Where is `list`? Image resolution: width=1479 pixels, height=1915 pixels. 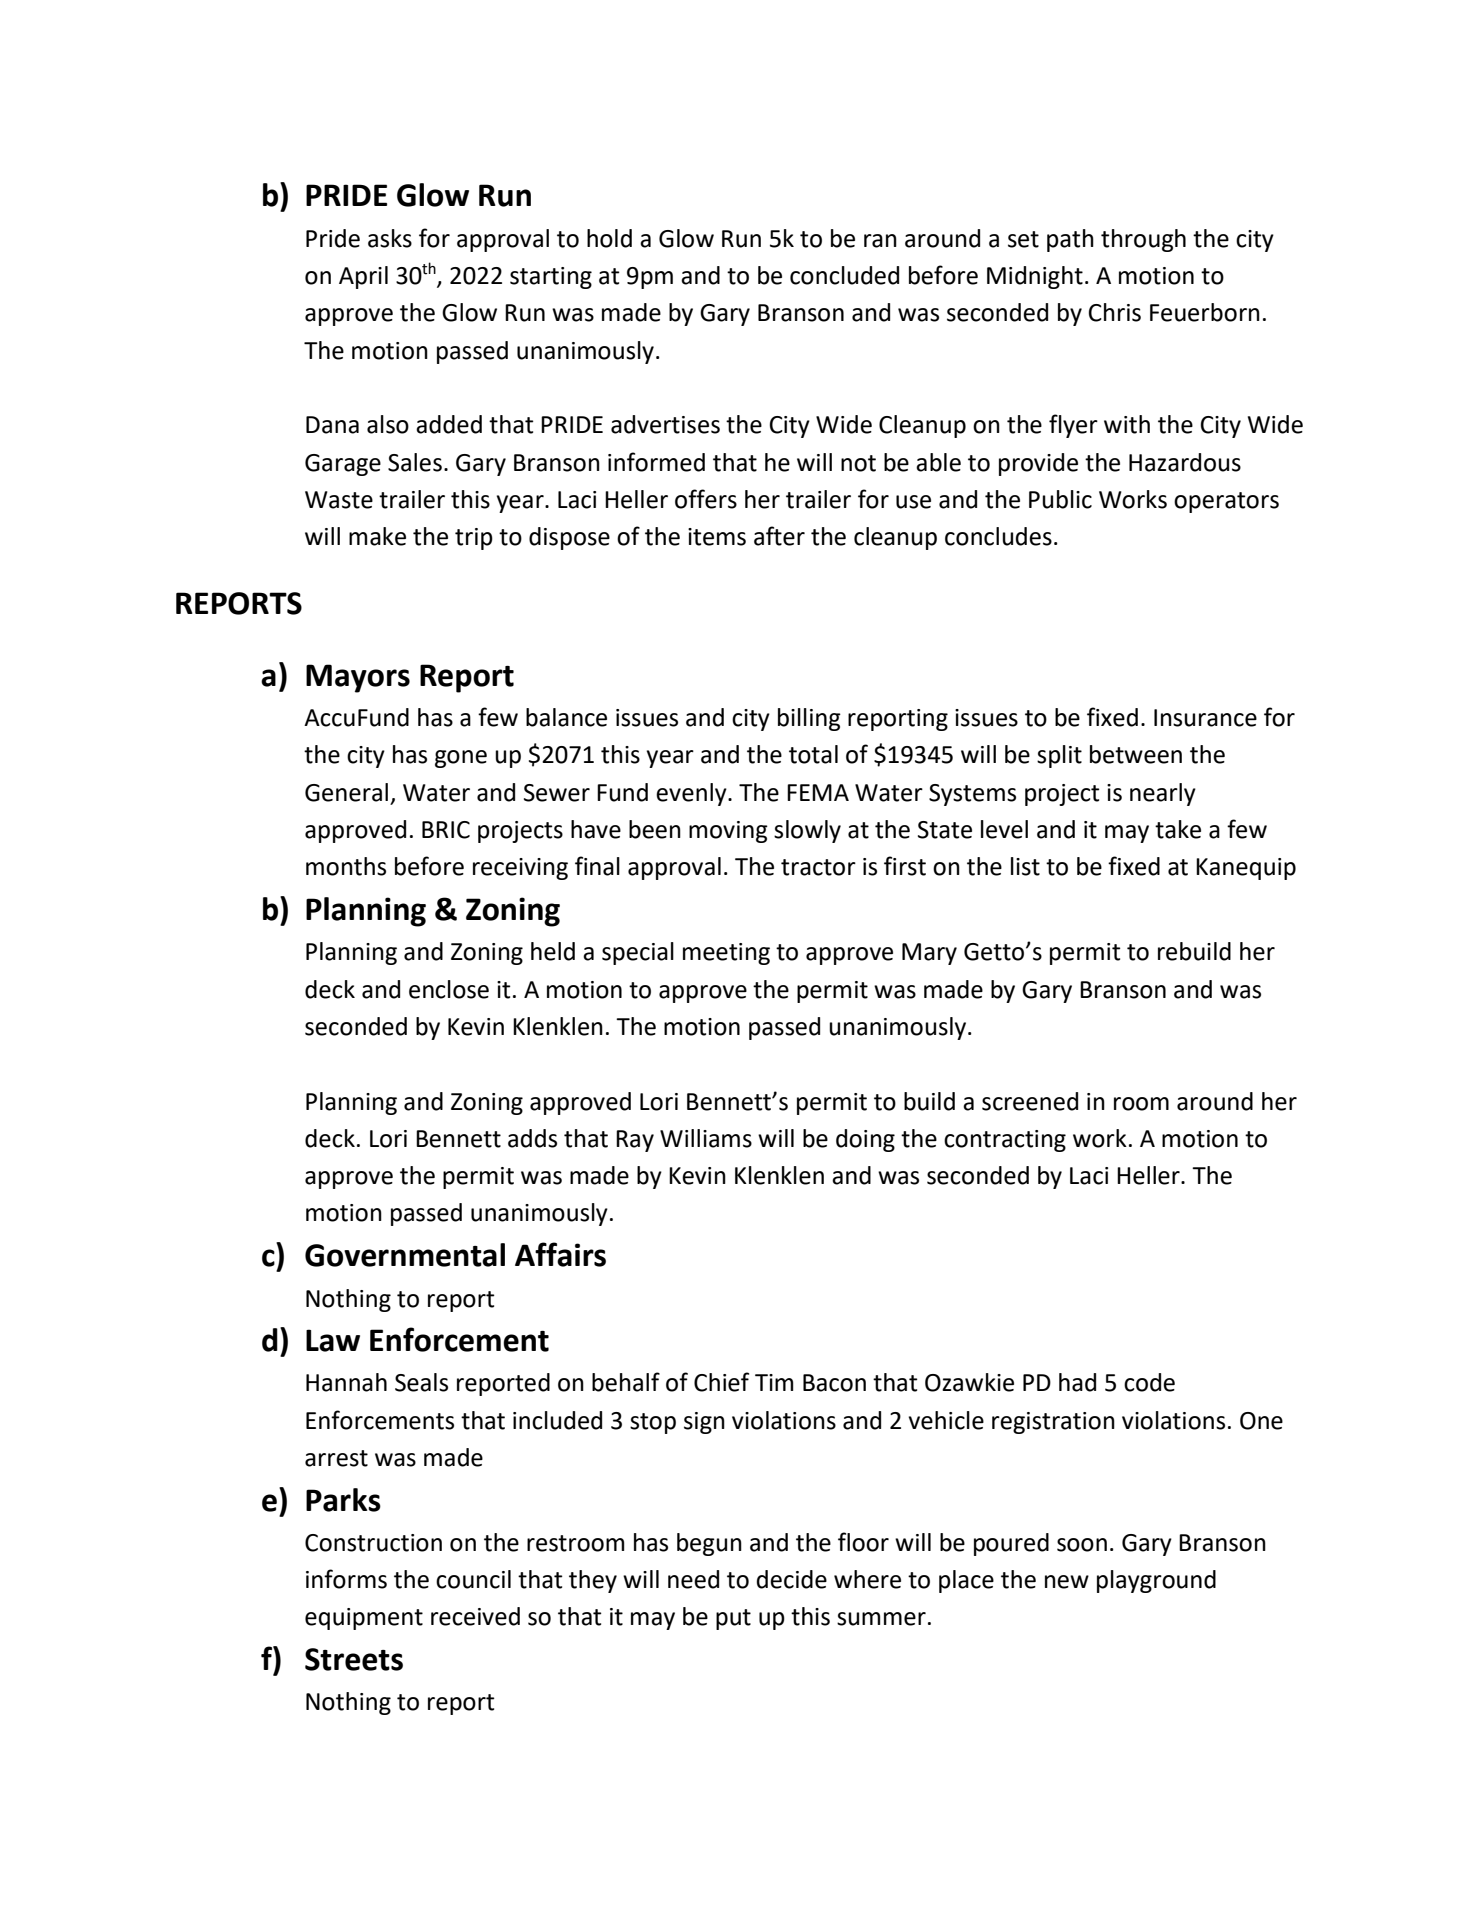
list is located at coordinates (1025, 866).
